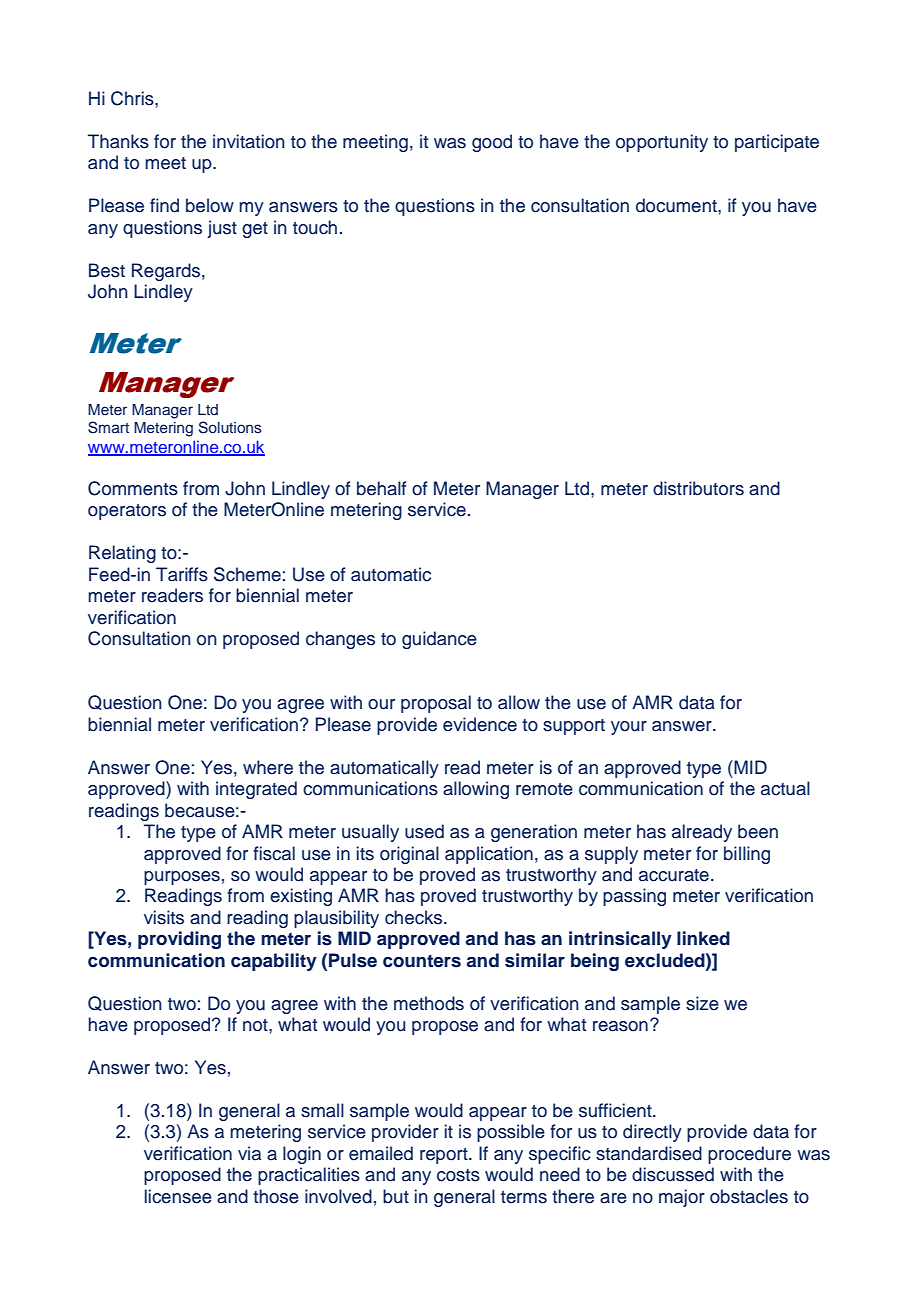 The height and width of the document is (1308, 924). I want to click on Solutions, so click(230, 427).
